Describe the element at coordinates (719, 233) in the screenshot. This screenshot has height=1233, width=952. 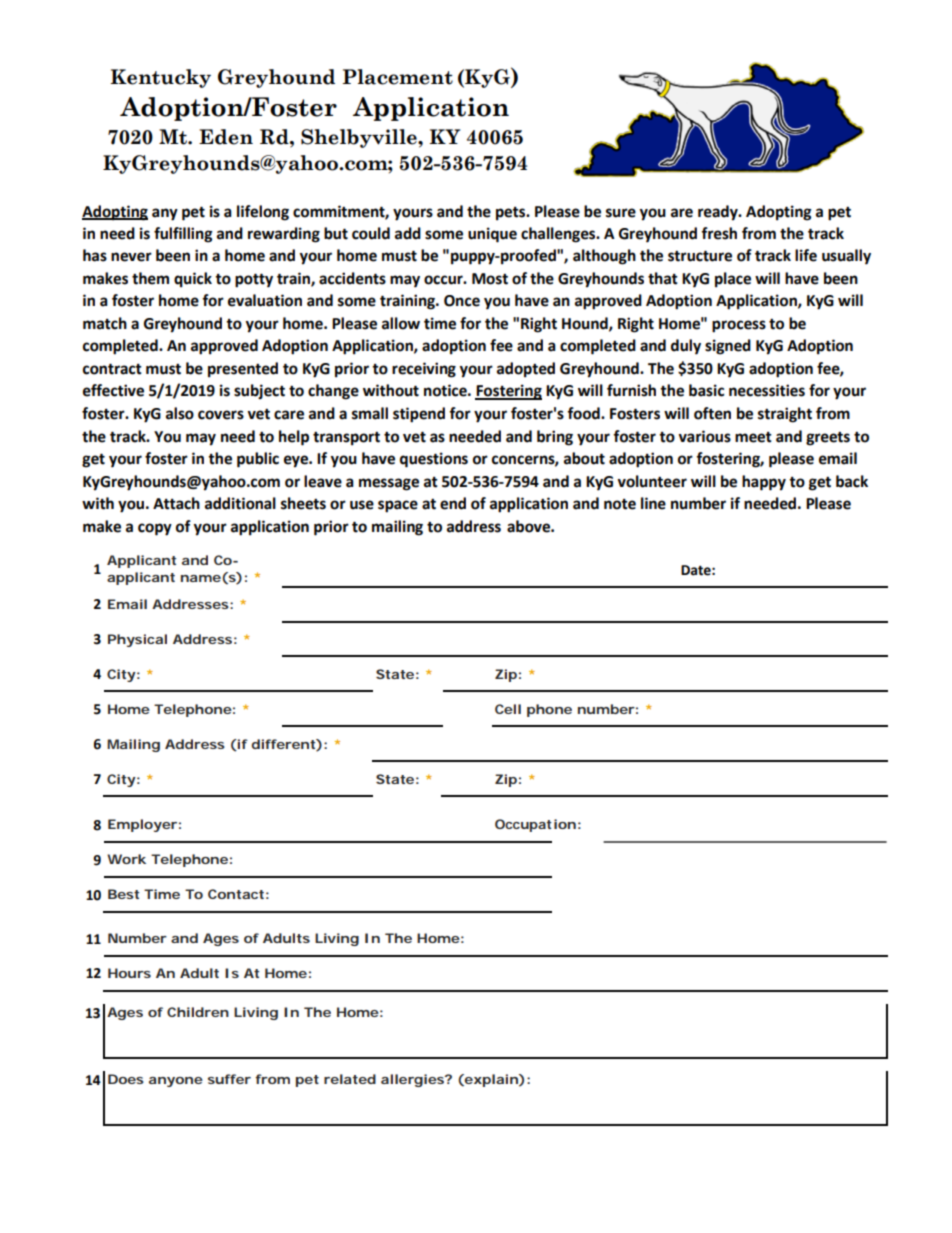
I see `fresh` at that location.
